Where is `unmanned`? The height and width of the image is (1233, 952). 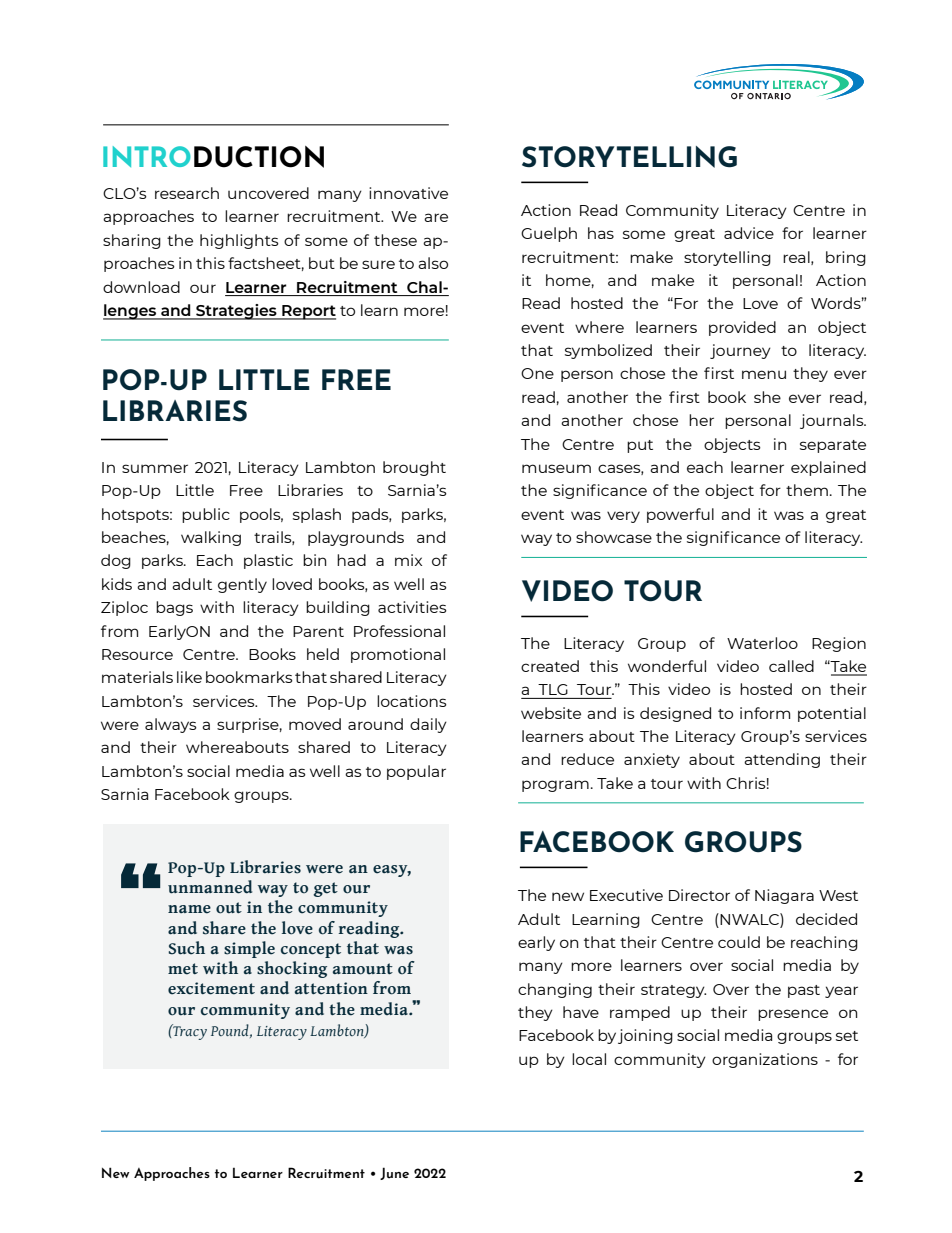
unmanned is located at coordinates (210, 887).
